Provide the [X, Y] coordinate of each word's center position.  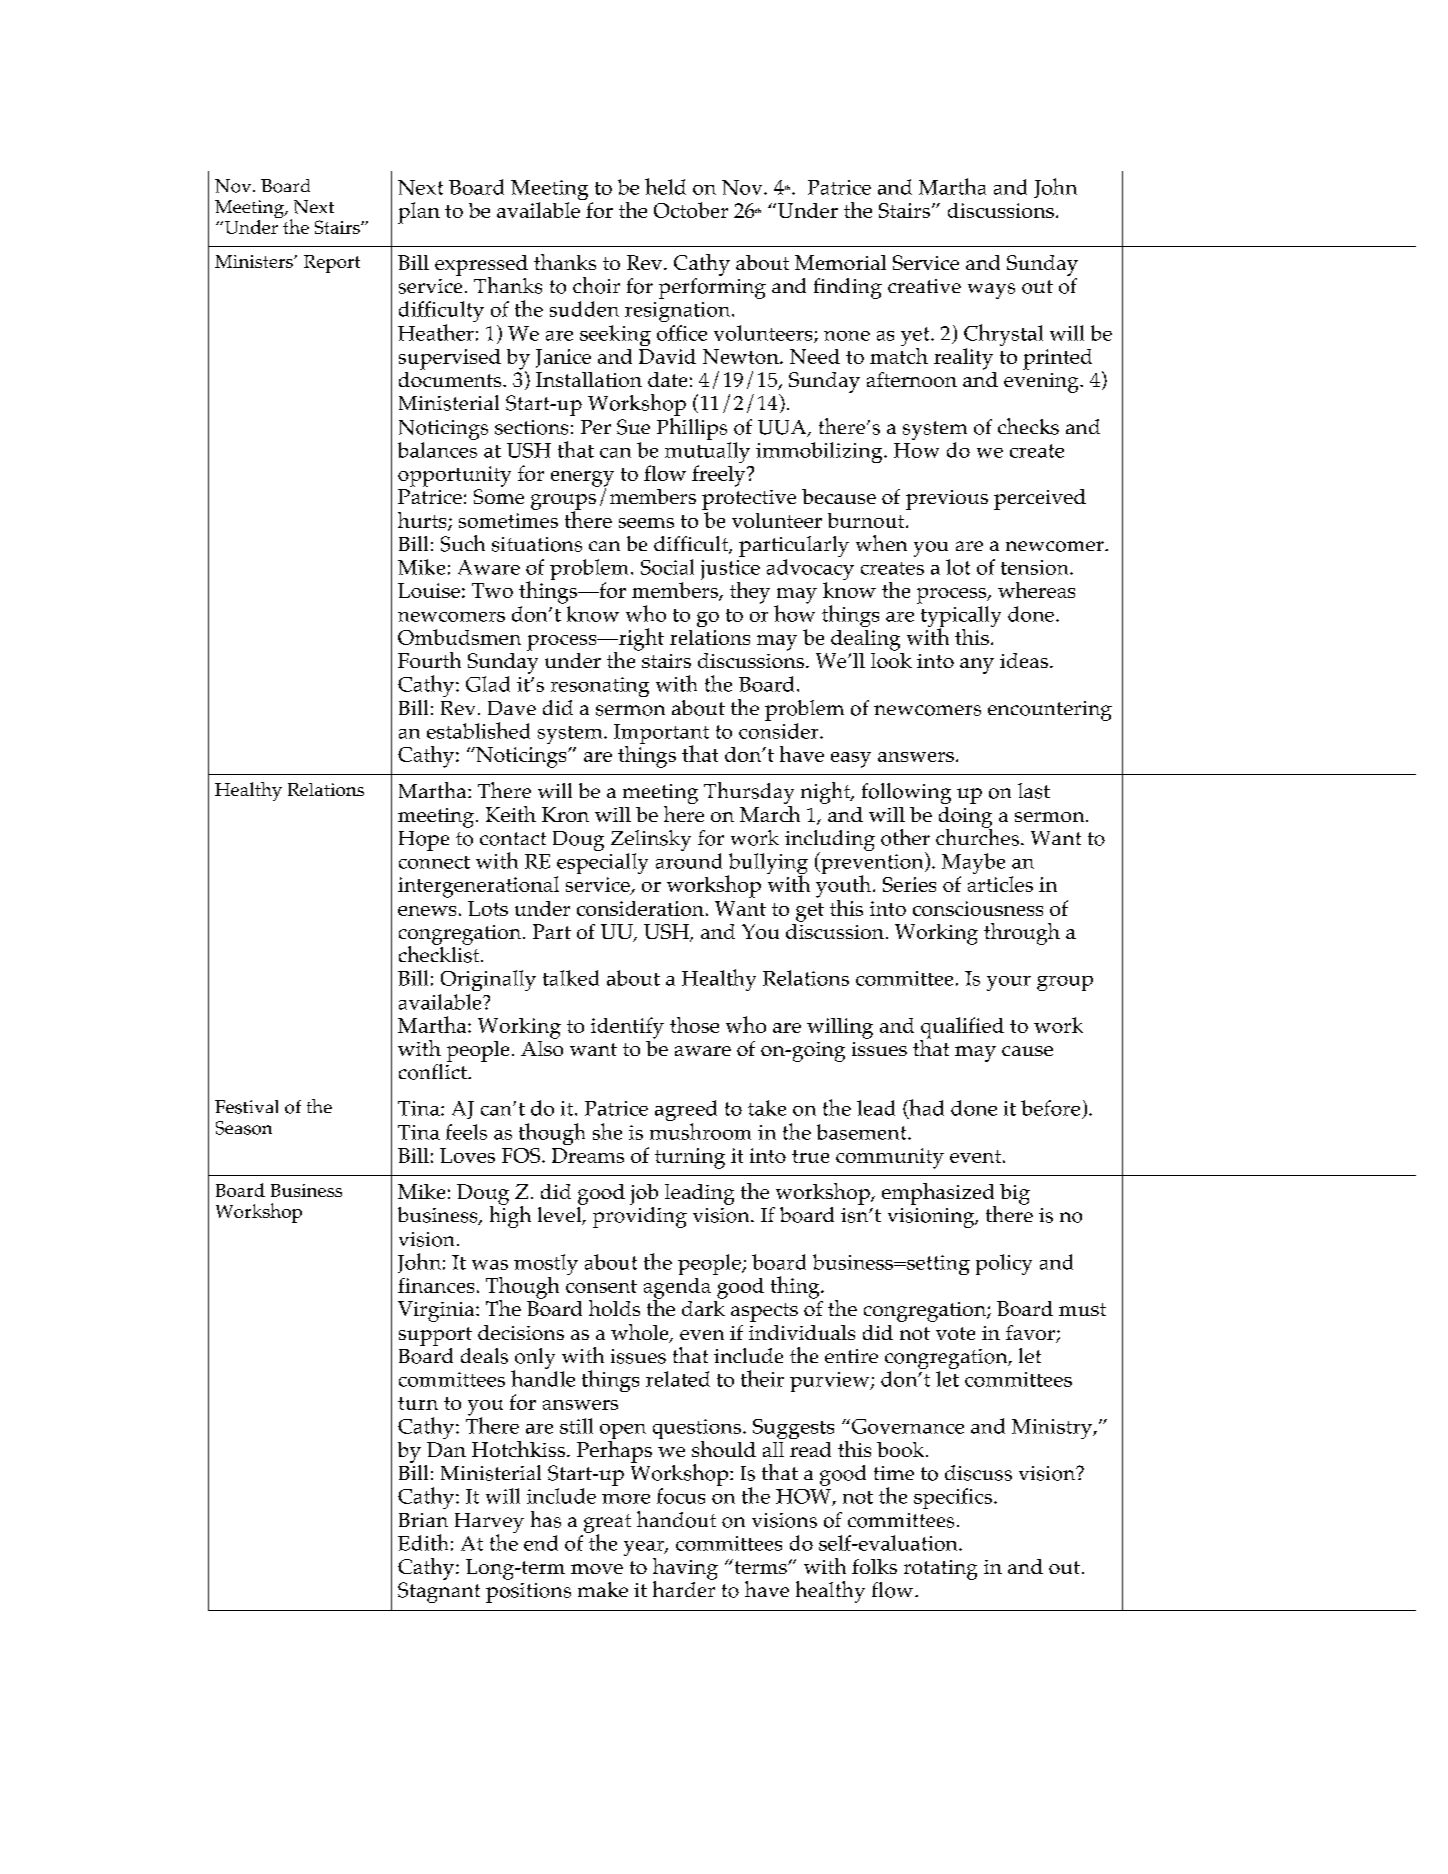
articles [1000, 884]
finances [436, 1285]
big [1015, 1194]
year [645, 1550]
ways [991, 291]
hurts [423, 521]
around [689, 861]
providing [640, 1217]
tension [1036, 567]
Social [667, 567]
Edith [423, 1542]
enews [427, 911]
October [691, 210]
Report [332, 264]
